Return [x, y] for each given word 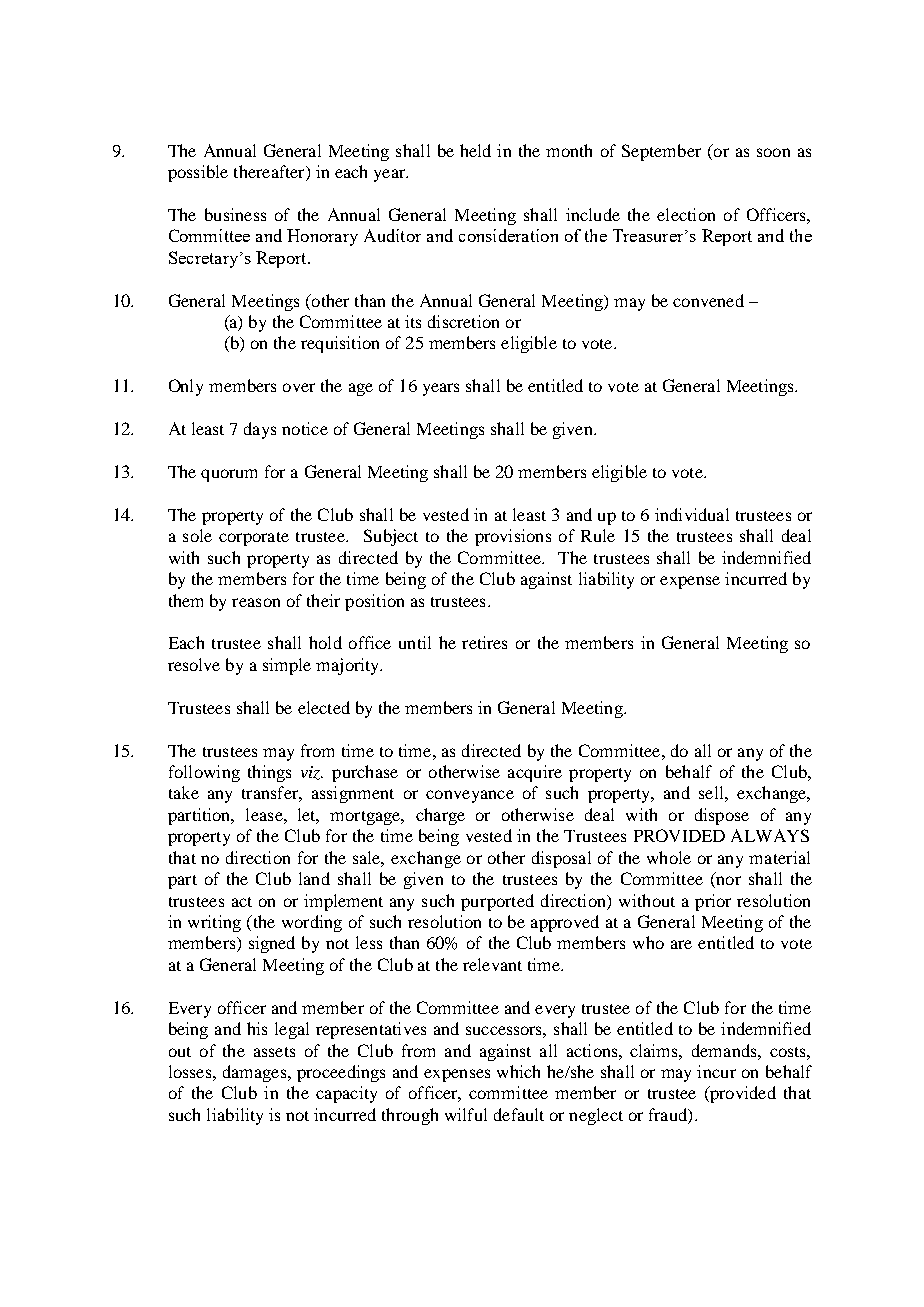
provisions [513, 537]
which [518, 1071]
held [475, 150]
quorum [229, 475]
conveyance [470, 796]
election [686, 214]
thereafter [270, 173]
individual [692, 514]
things [269, 773]
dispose [722, 816]
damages [256, 1073]
